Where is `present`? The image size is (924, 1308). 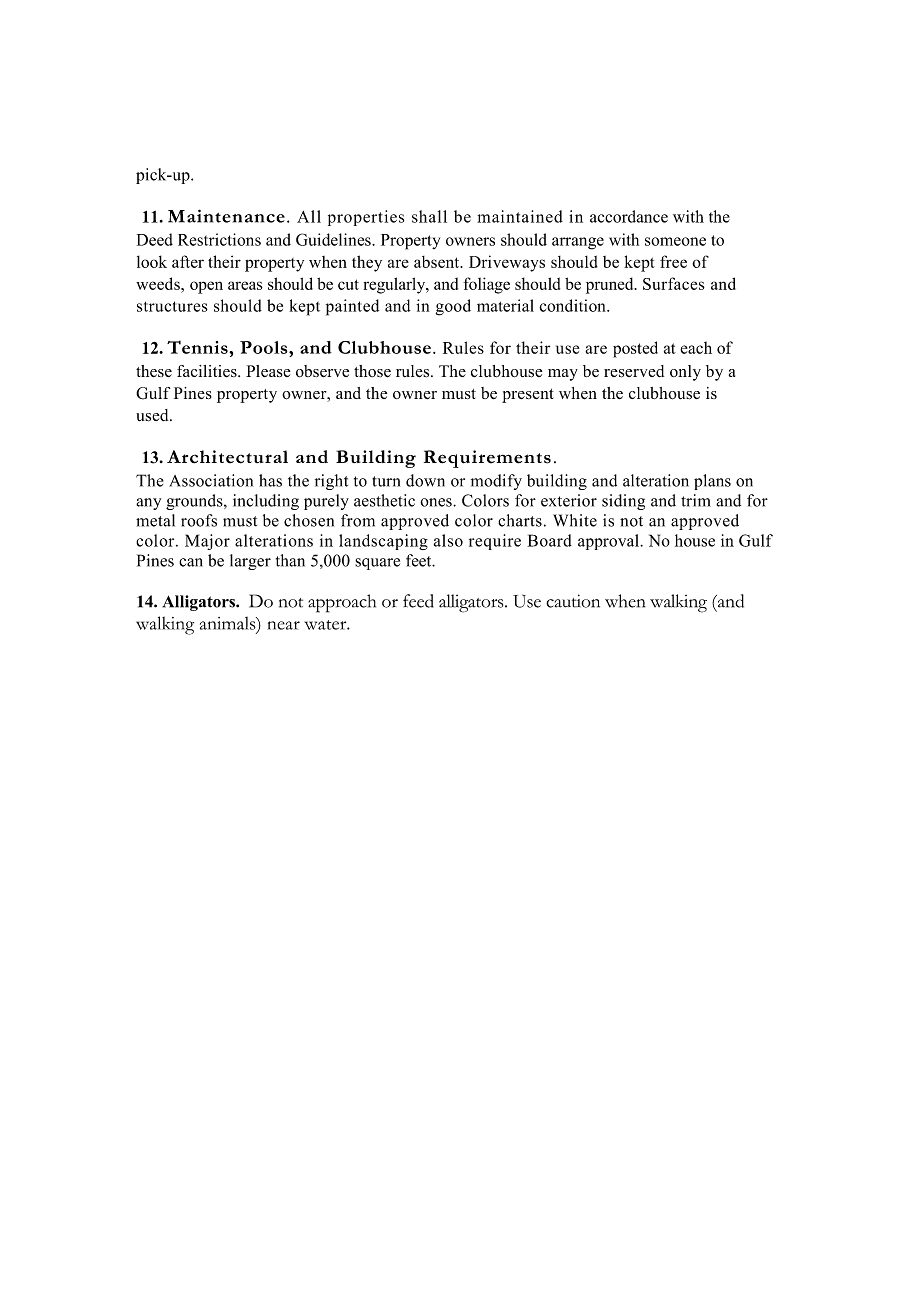 present is located at coordinates (528, 396).
